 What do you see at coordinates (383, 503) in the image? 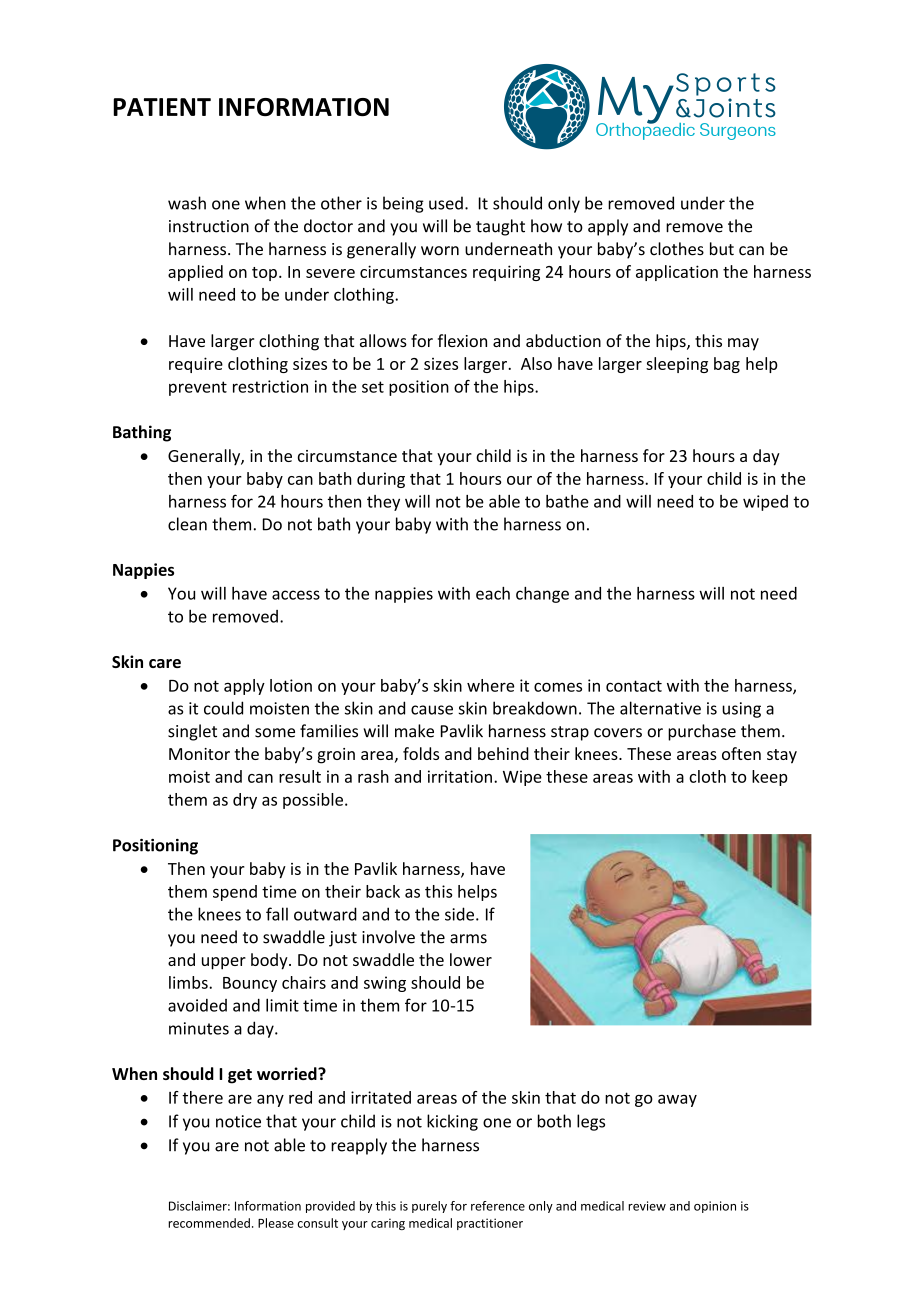
I see `they` at bounding box center [383, 503].
